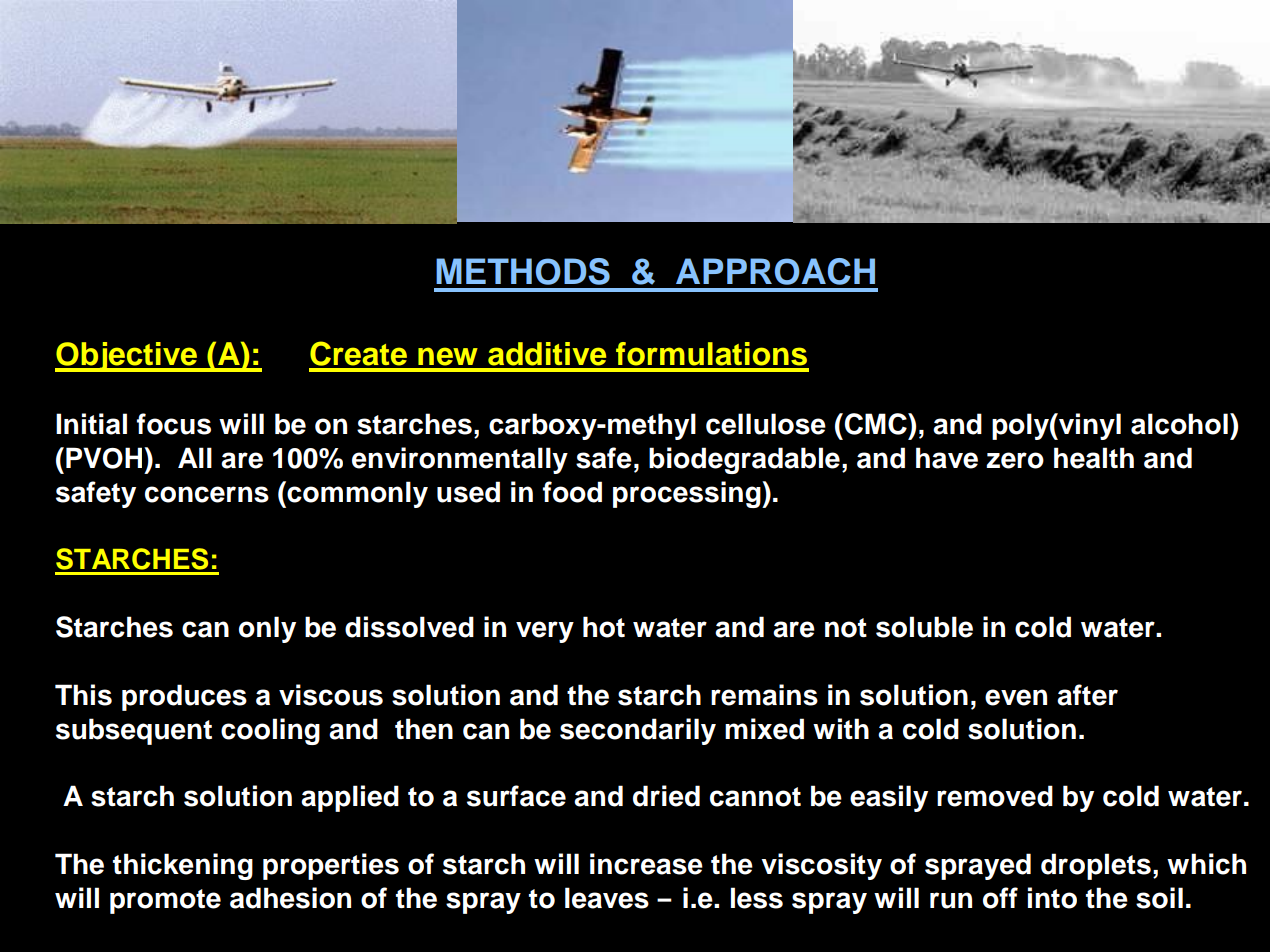  I want to click on health, so click(1094, 458).
